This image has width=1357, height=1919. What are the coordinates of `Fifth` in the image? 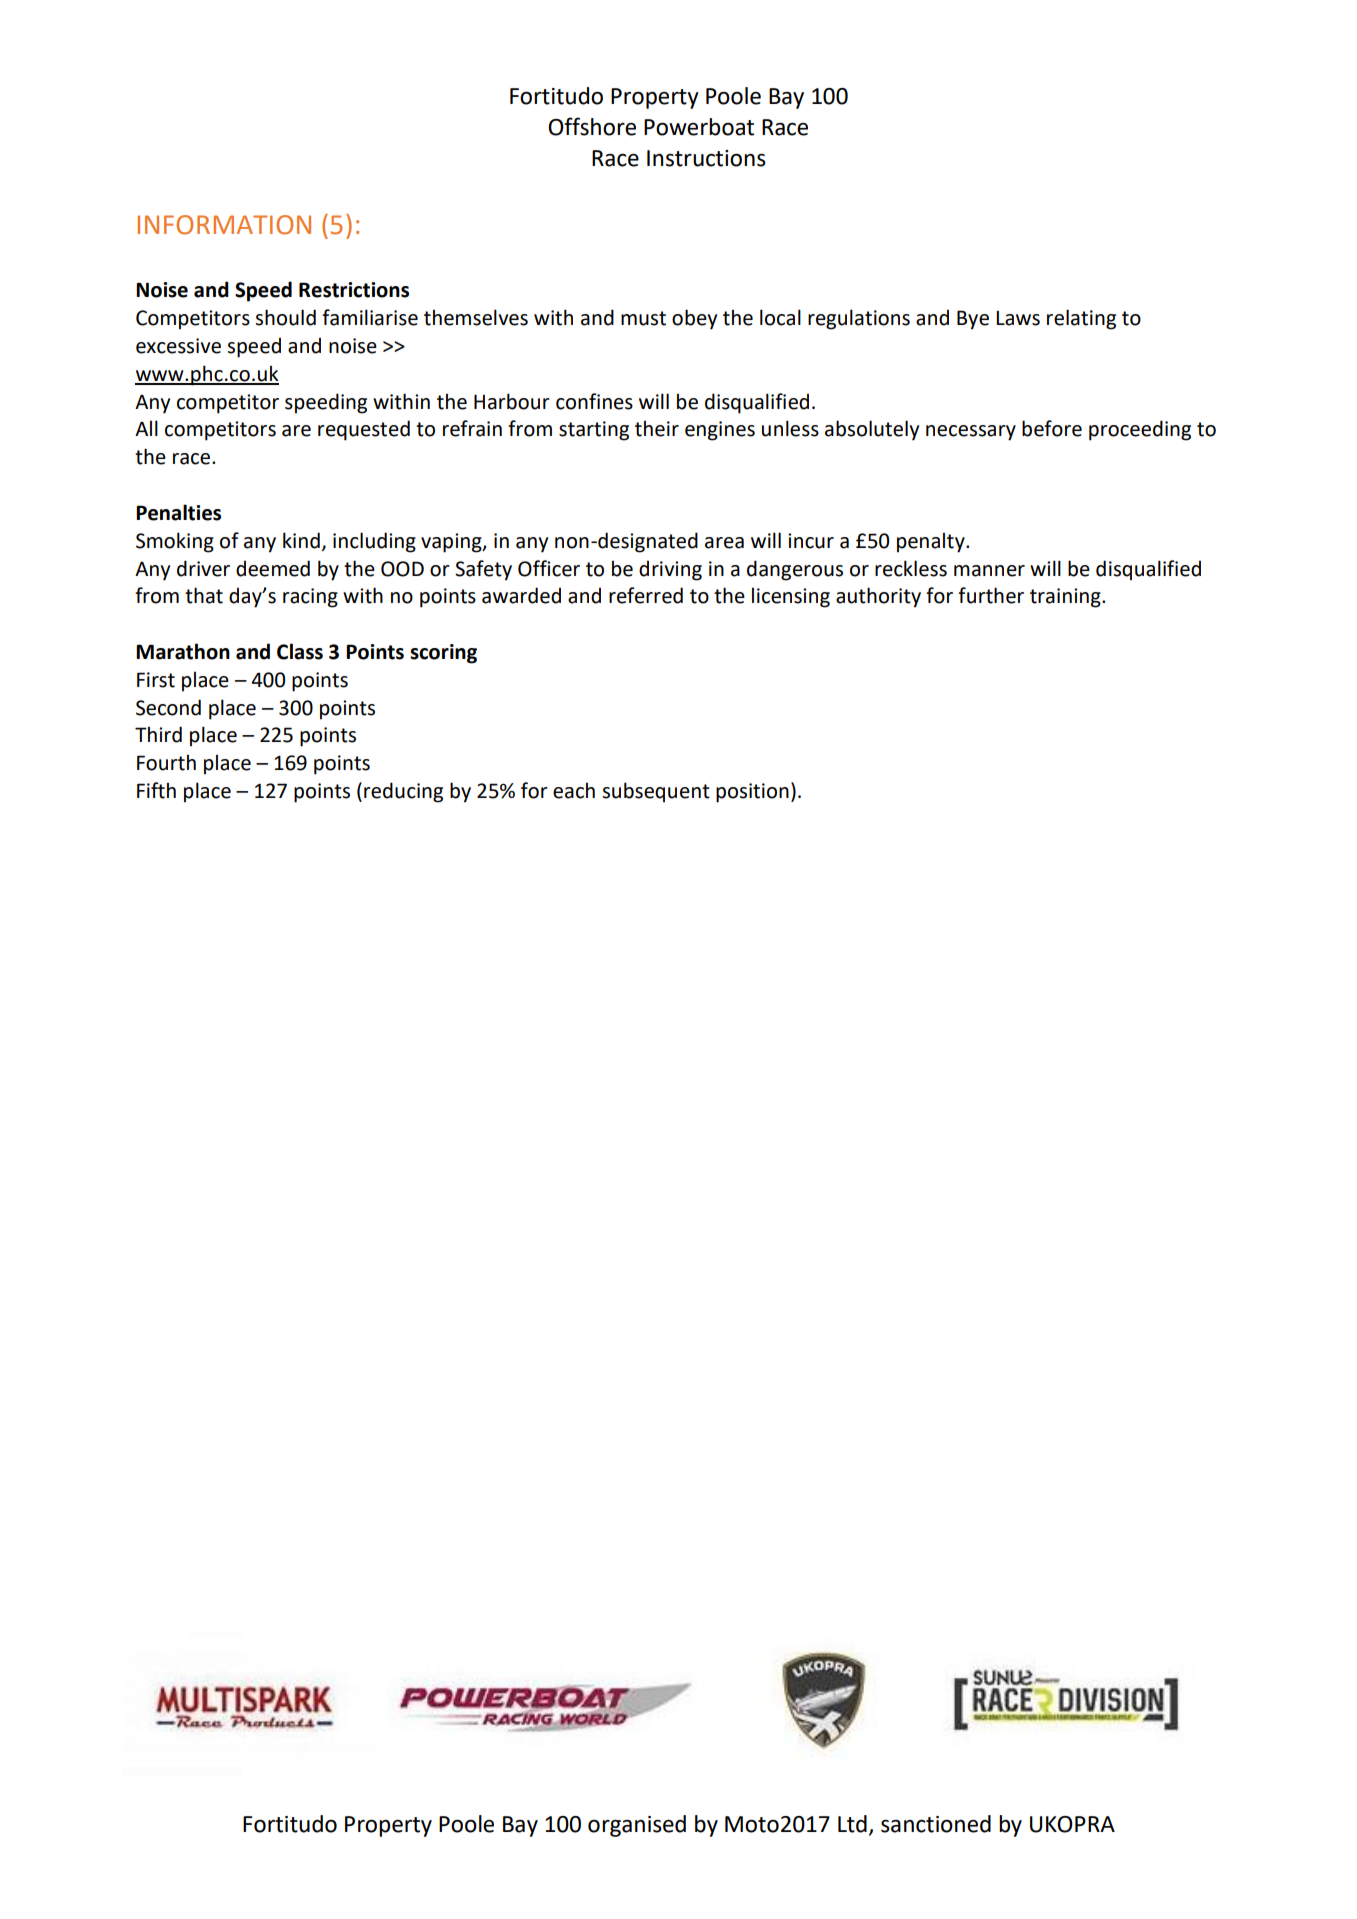 It's located at (156, 790).
